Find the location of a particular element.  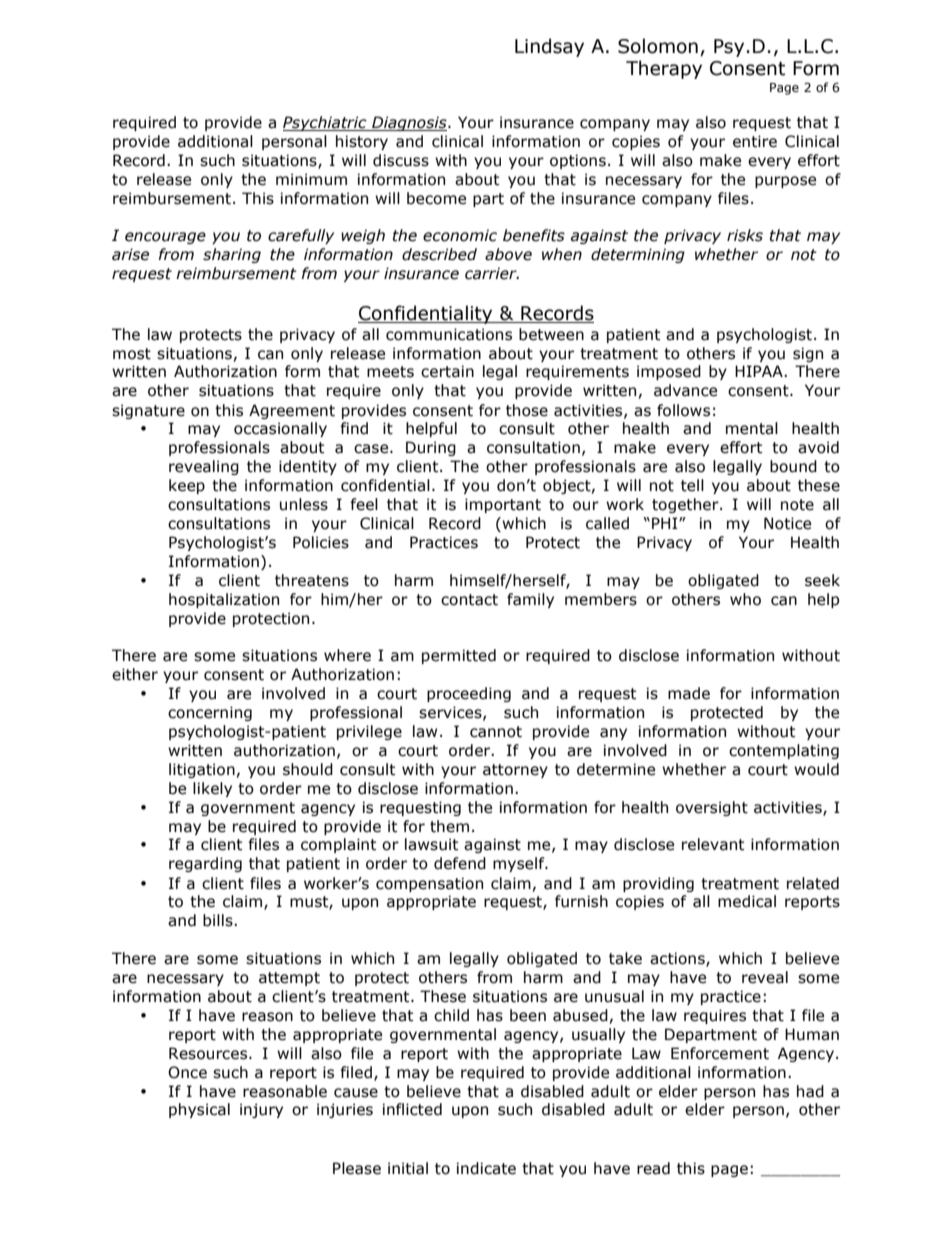

Psychiatric is located at coordinates (326, 123).
